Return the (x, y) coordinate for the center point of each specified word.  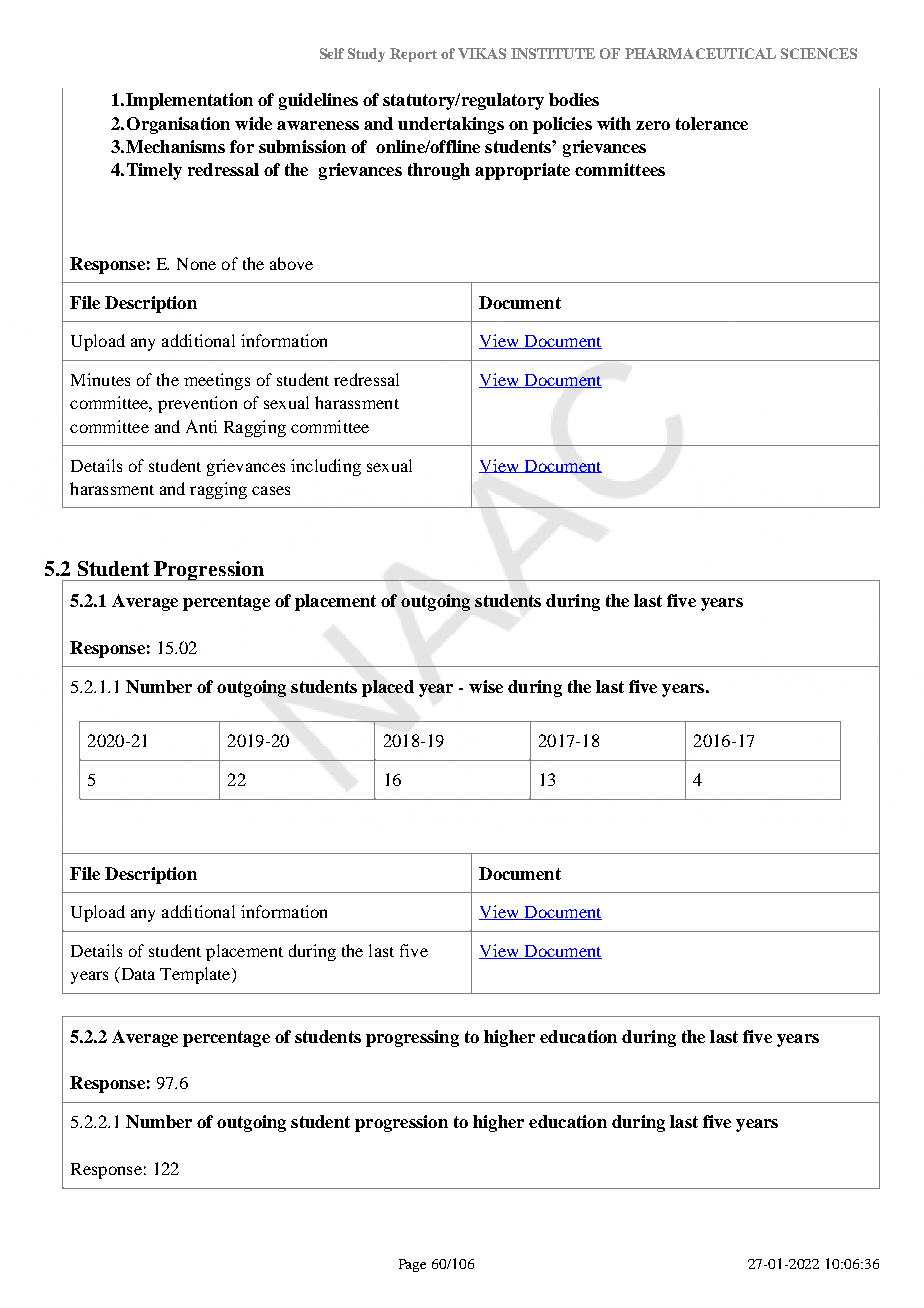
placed (388, 688)
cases (271, 490)
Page (412, 1265)
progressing (412, 1038)
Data (136, 975)
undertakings (451, 125)
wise (486, 686)
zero (653, 125)
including (326, 467)
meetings (217, 381)
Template (196, 975)
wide (253, 123)
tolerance (712, 123)
